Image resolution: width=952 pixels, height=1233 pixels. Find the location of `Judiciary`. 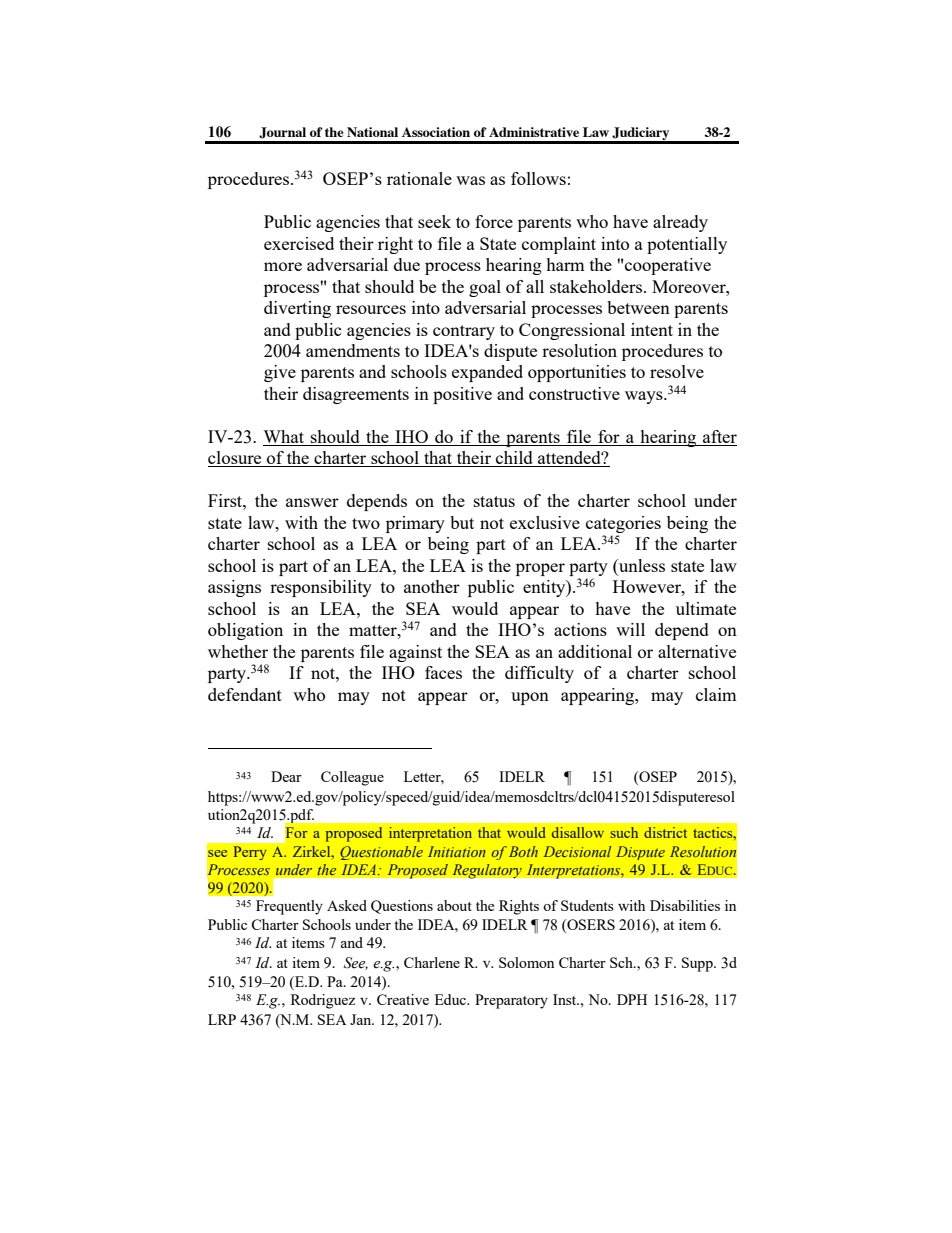

Judiciary is located at coordinates (641, 135).
